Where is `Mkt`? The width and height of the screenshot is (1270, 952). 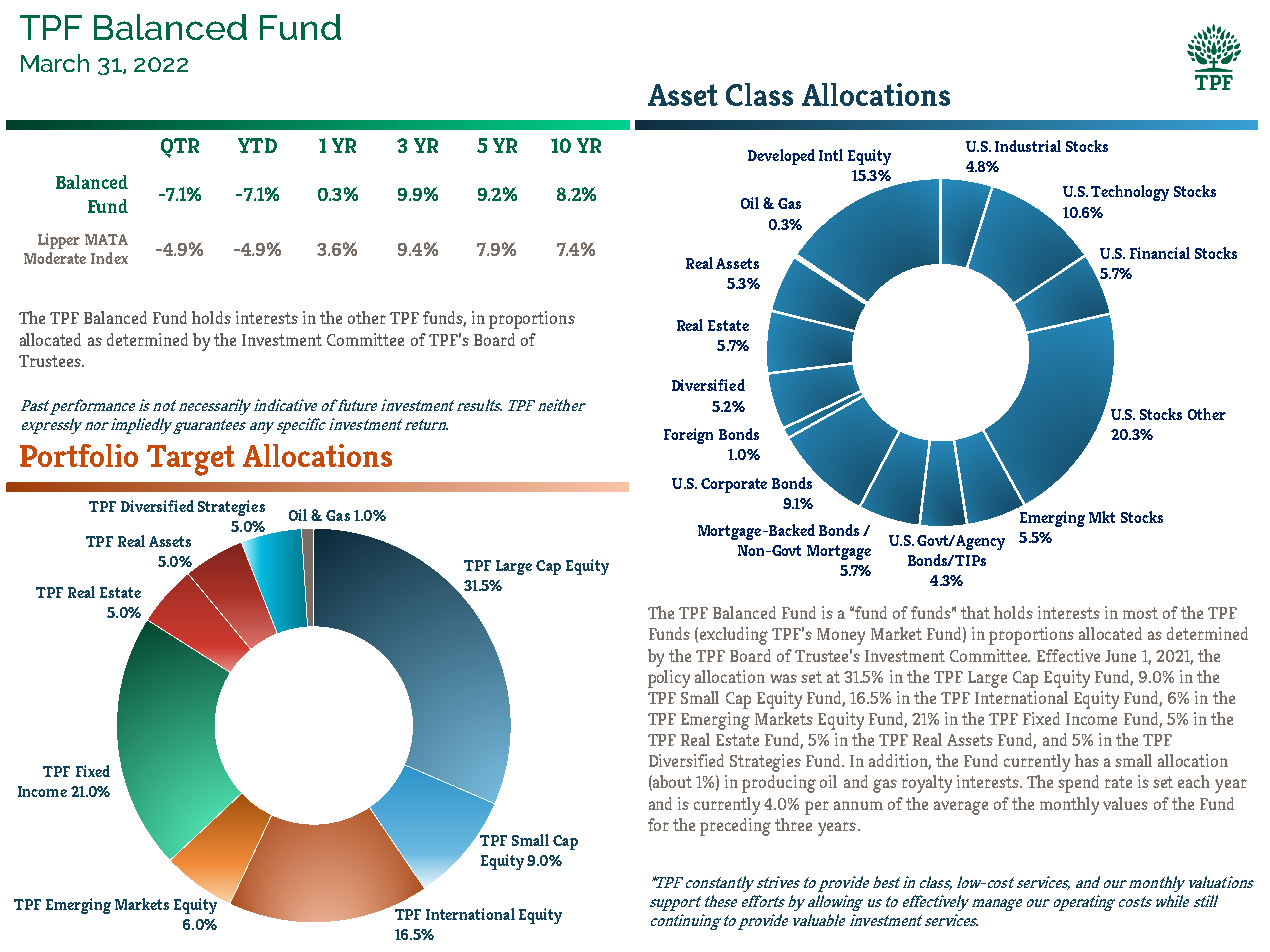 Mkt is located at coordinates (1102, 517).
